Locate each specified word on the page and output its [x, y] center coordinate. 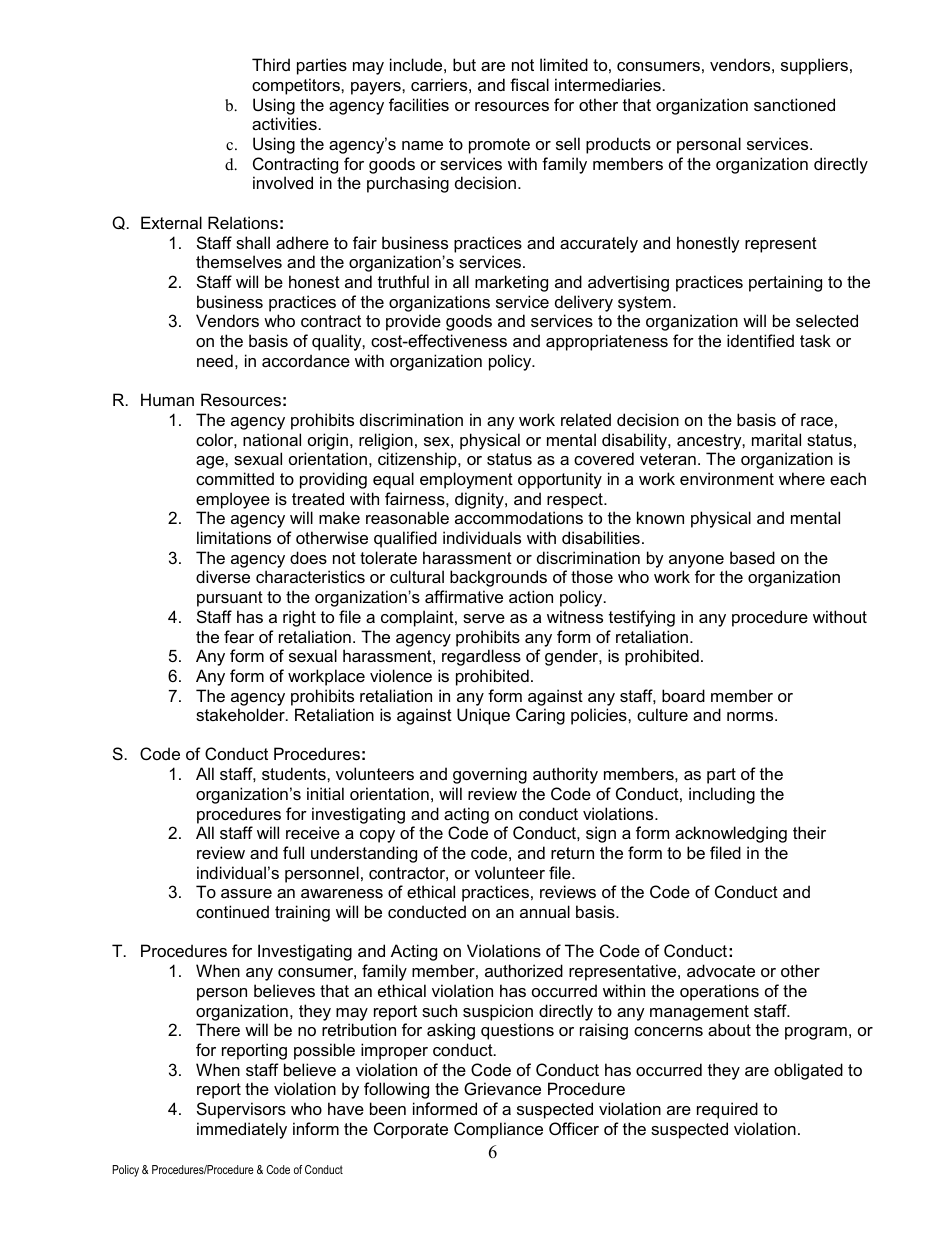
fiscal [529, 84]
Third [271, 64]
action [531, 596]
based [752, 557]
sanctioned [794, 104]
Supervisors [241, 1110]
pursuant [230, 599]
